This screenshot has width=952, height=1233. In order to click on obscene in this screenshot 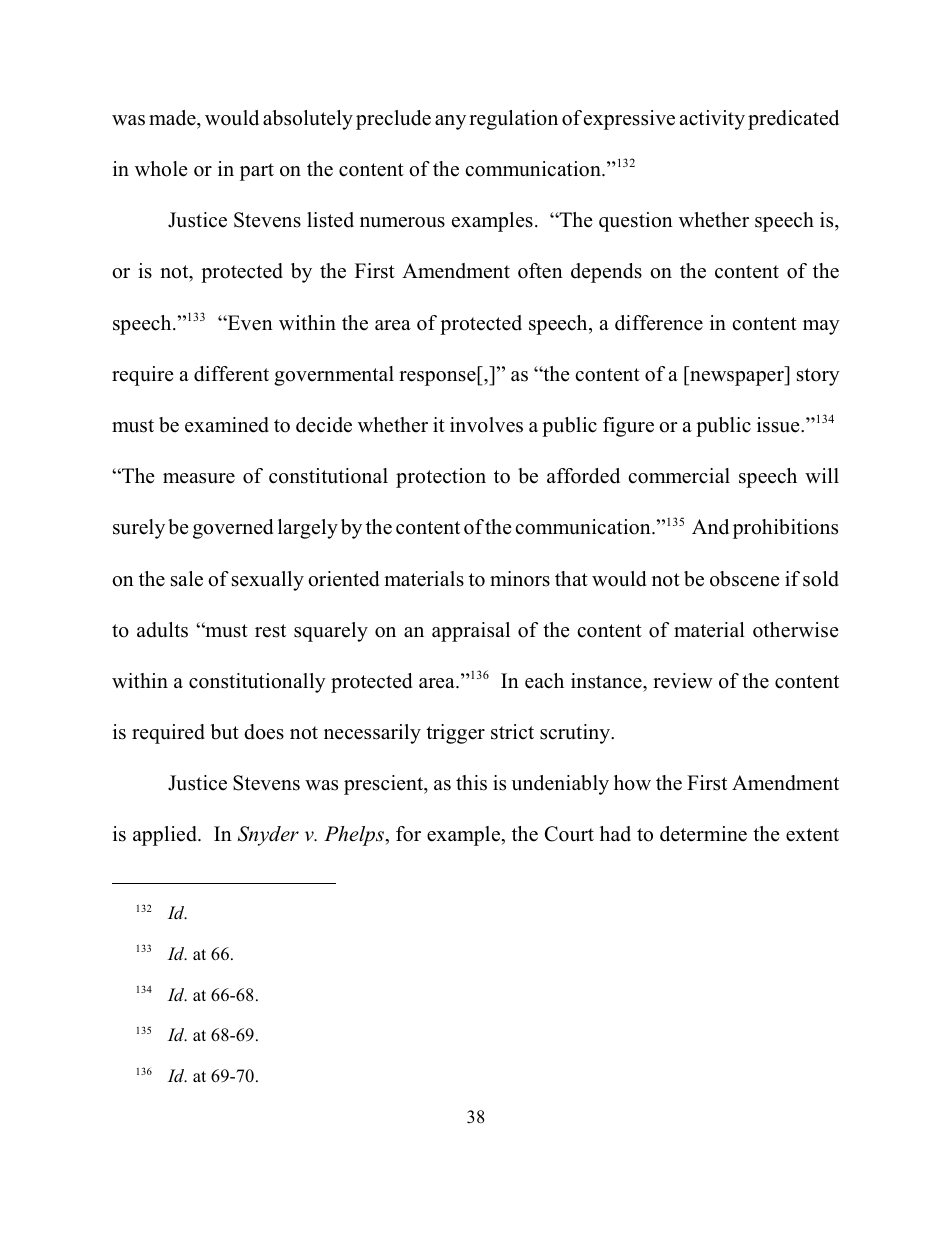, I will do `click(745, 579)`.
